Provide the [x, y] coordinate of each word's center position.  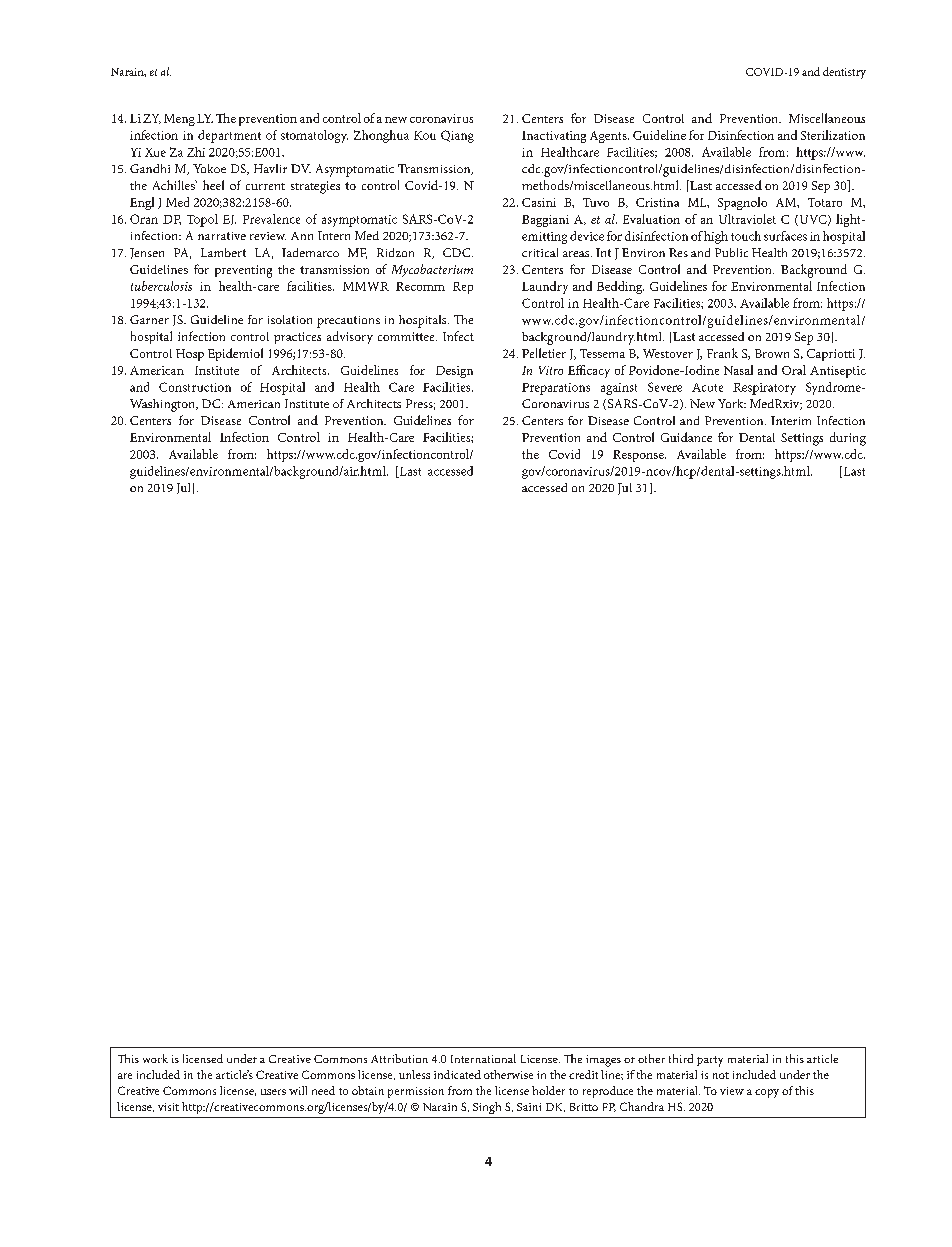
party [710, 1061]
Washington [164, 405]
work [155, 1058]
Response [639, 456]
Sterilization [833, 135]
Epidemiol [235, 354]
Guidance [686, 437]
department [229, 136]
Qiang [457, 136]
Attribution [399, 1058]
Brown [772, 353]
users [273, 1092]
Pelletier [544, 353]
